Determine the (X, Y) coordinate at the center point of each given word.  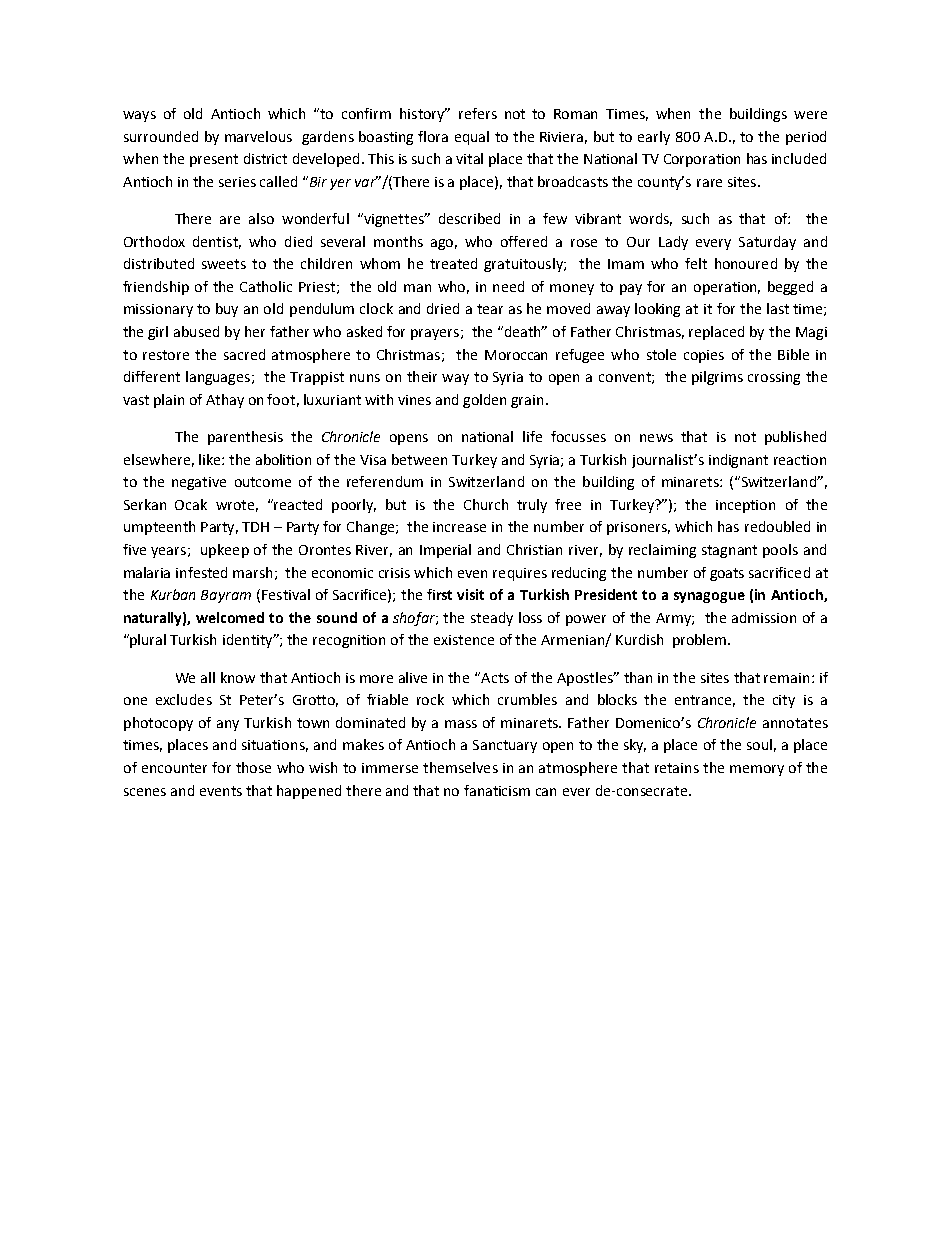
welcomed (230, 617)
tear (490, 309)
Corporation (702, 160)
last (778, 308)
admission (764, 617)
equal (472, 138)
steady (492, 619)
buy (227, 310)
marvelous (258, 136)
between (419, 459)
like (211, 459)
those (253, 767)
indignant (738, 461)
